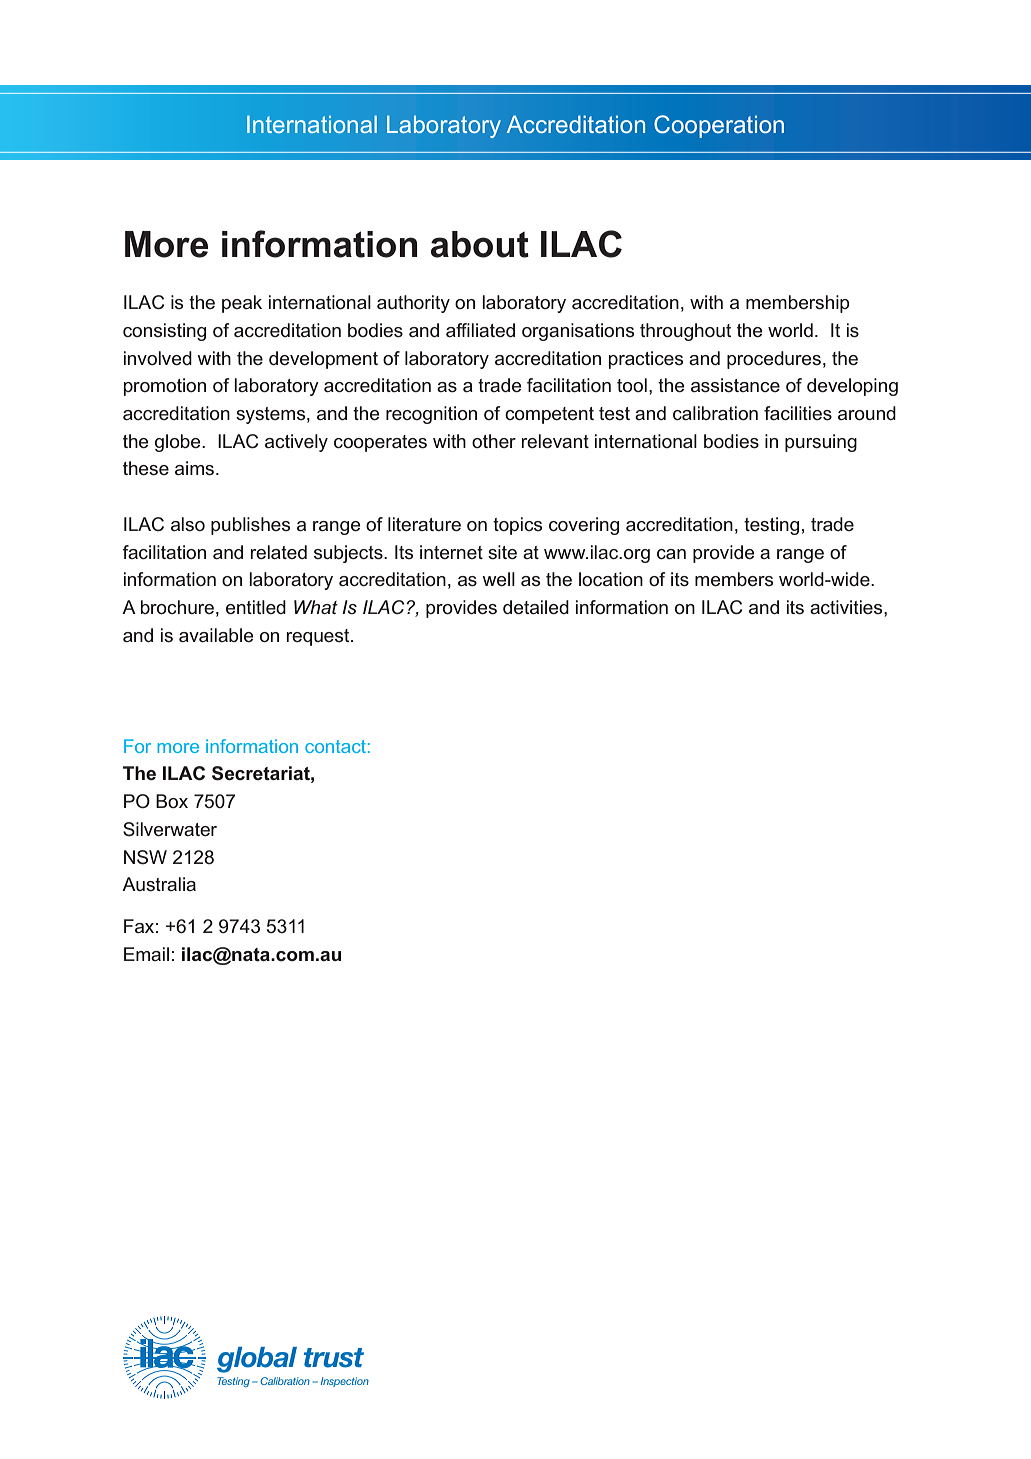  What do you see at coordinates (172, 801) in the screenshot?
I see `Box` at bounding box center [172, 801].
